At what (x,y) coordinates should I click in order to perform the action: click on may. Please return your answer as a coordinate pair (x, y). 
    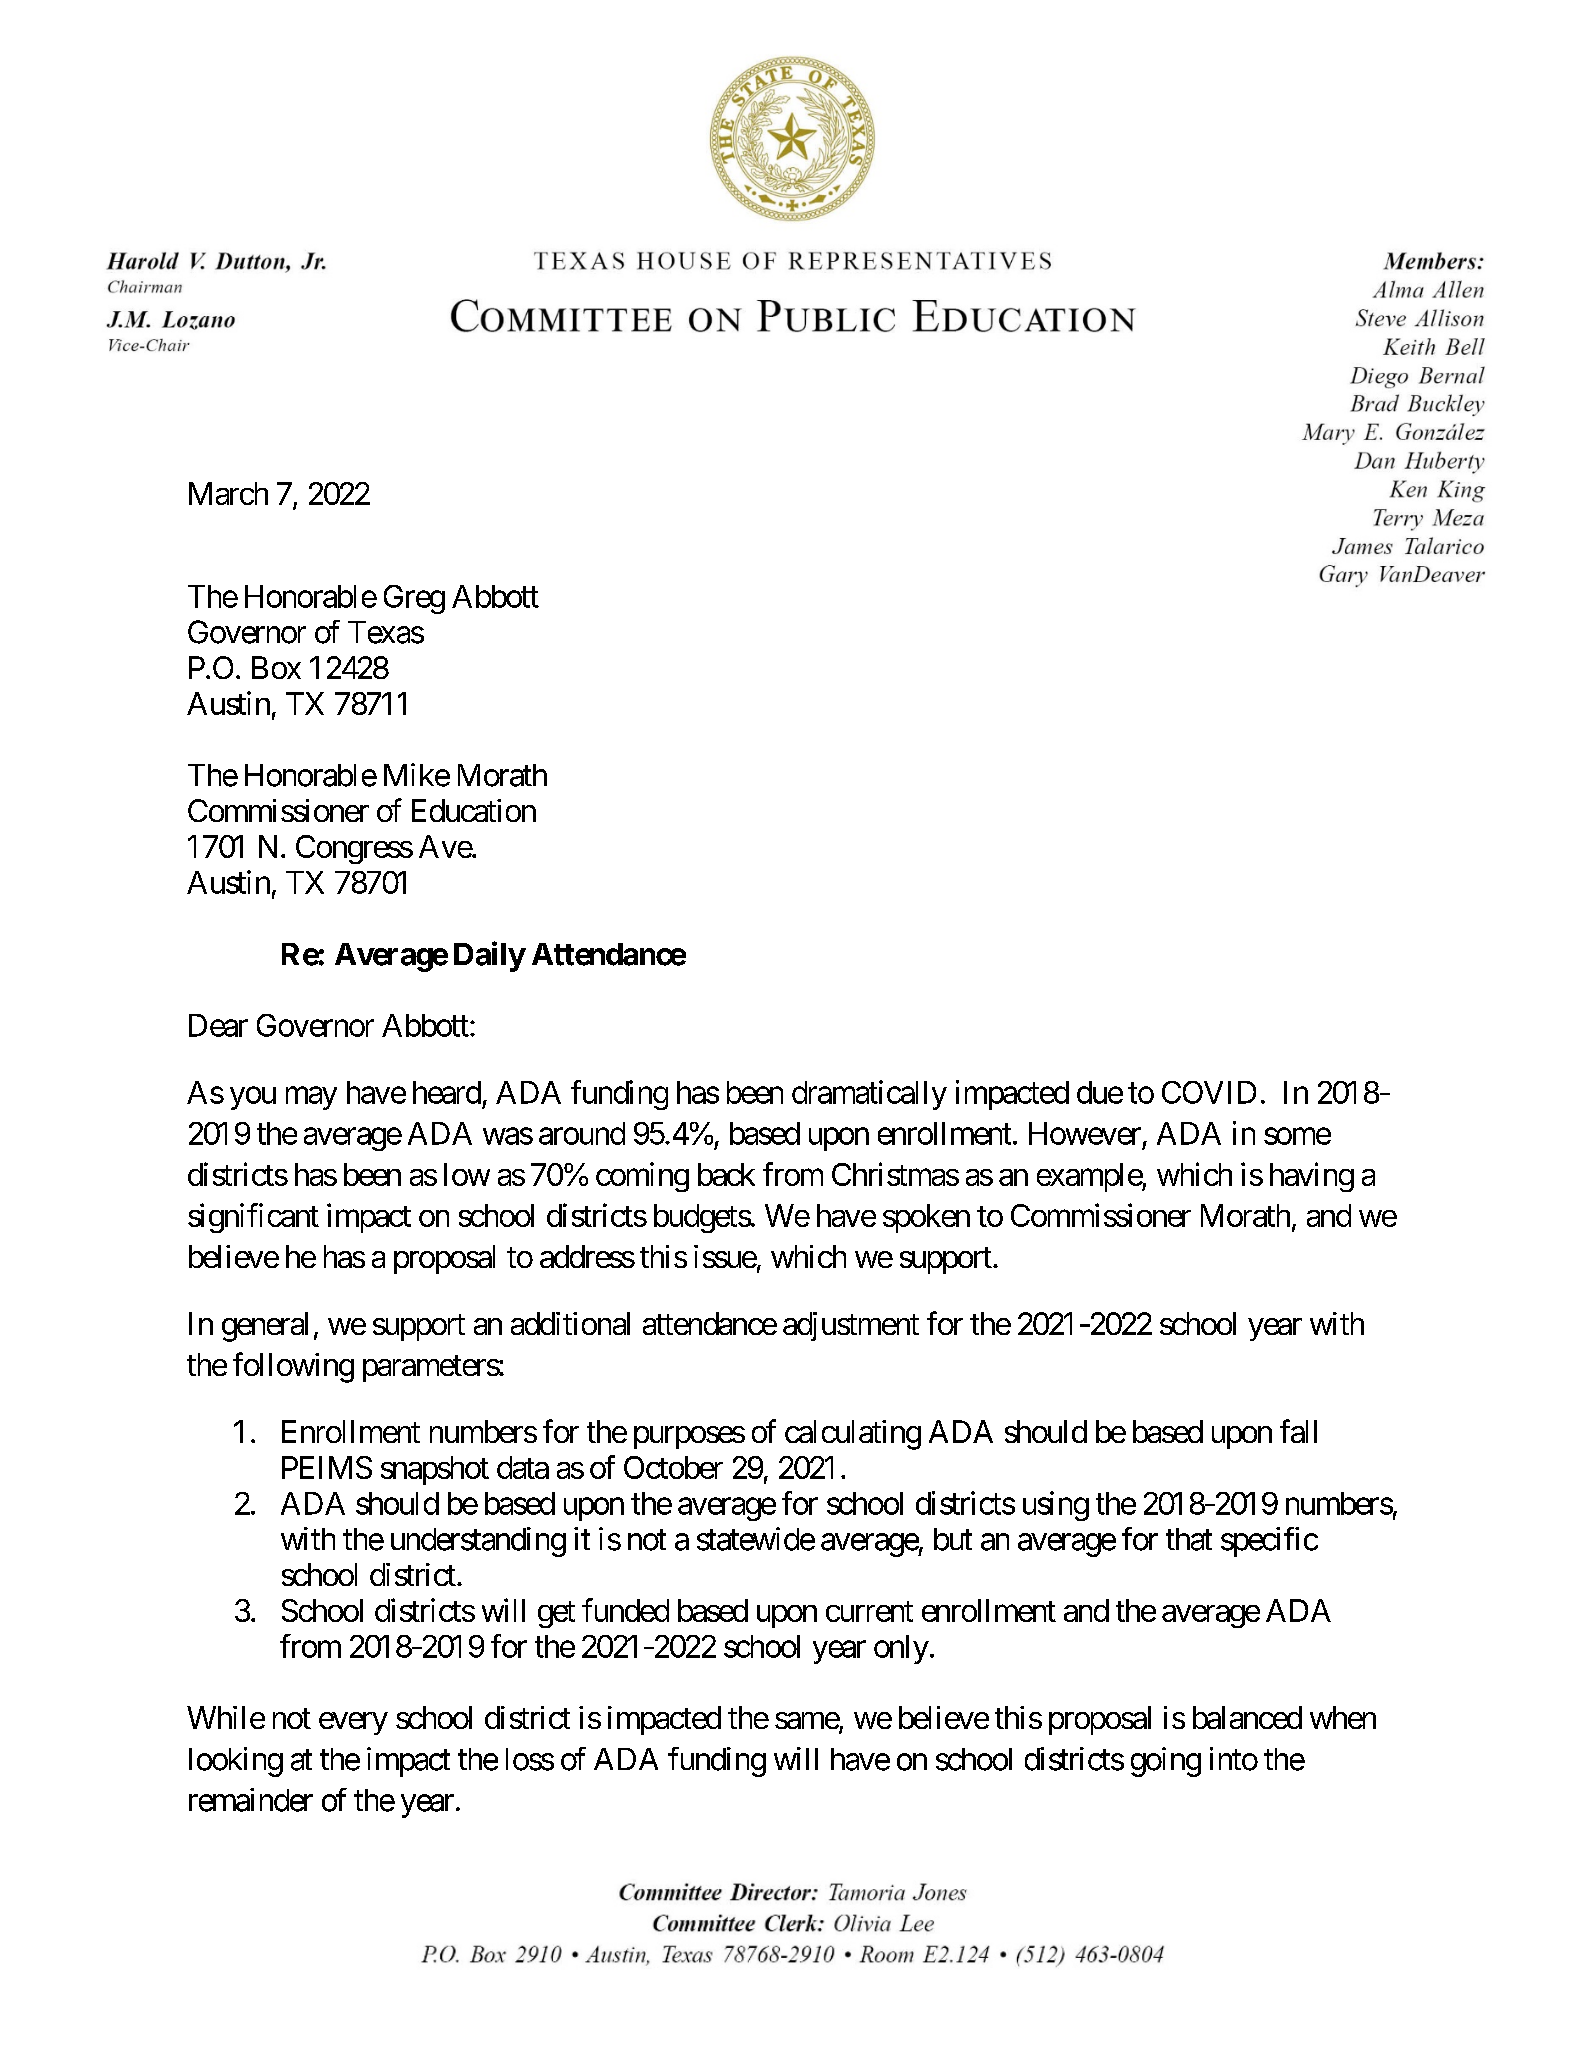
    Looking at the image, I should click on (311, 1098).
